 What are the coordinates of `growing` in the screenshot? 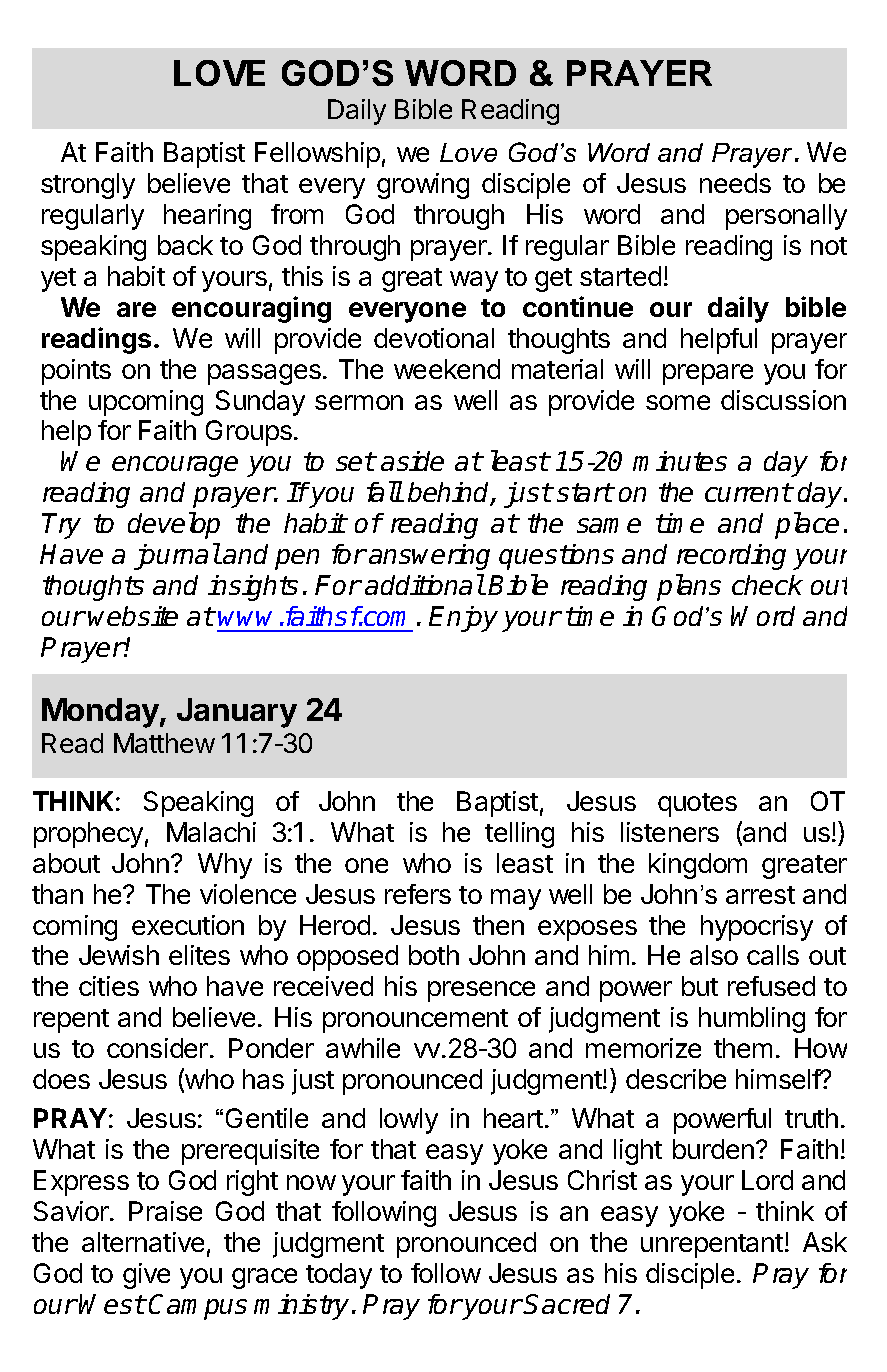 It's located at (423, 186).
